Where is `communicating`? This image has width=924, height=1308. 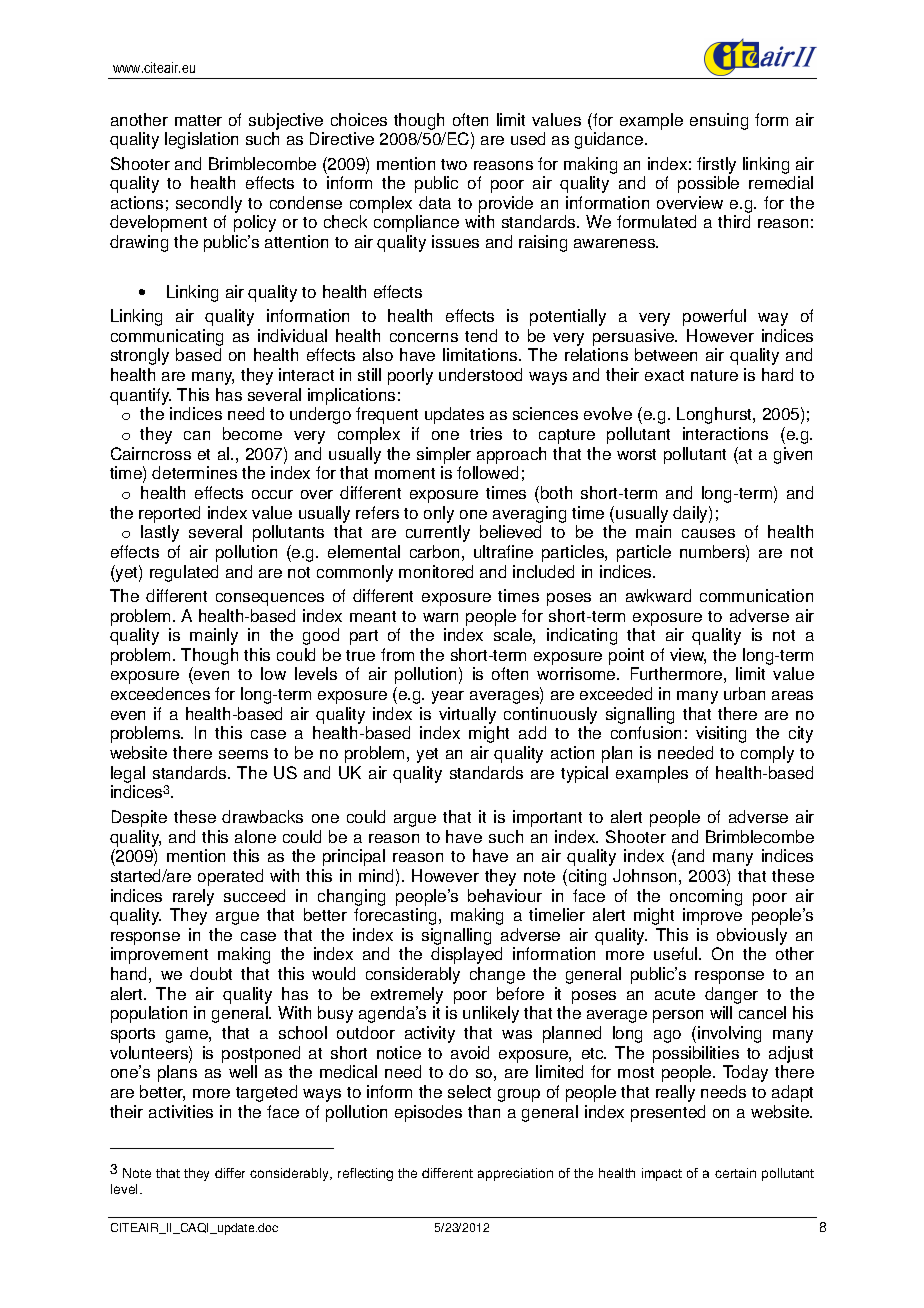 communicating is located at coordinates (167, 337).
